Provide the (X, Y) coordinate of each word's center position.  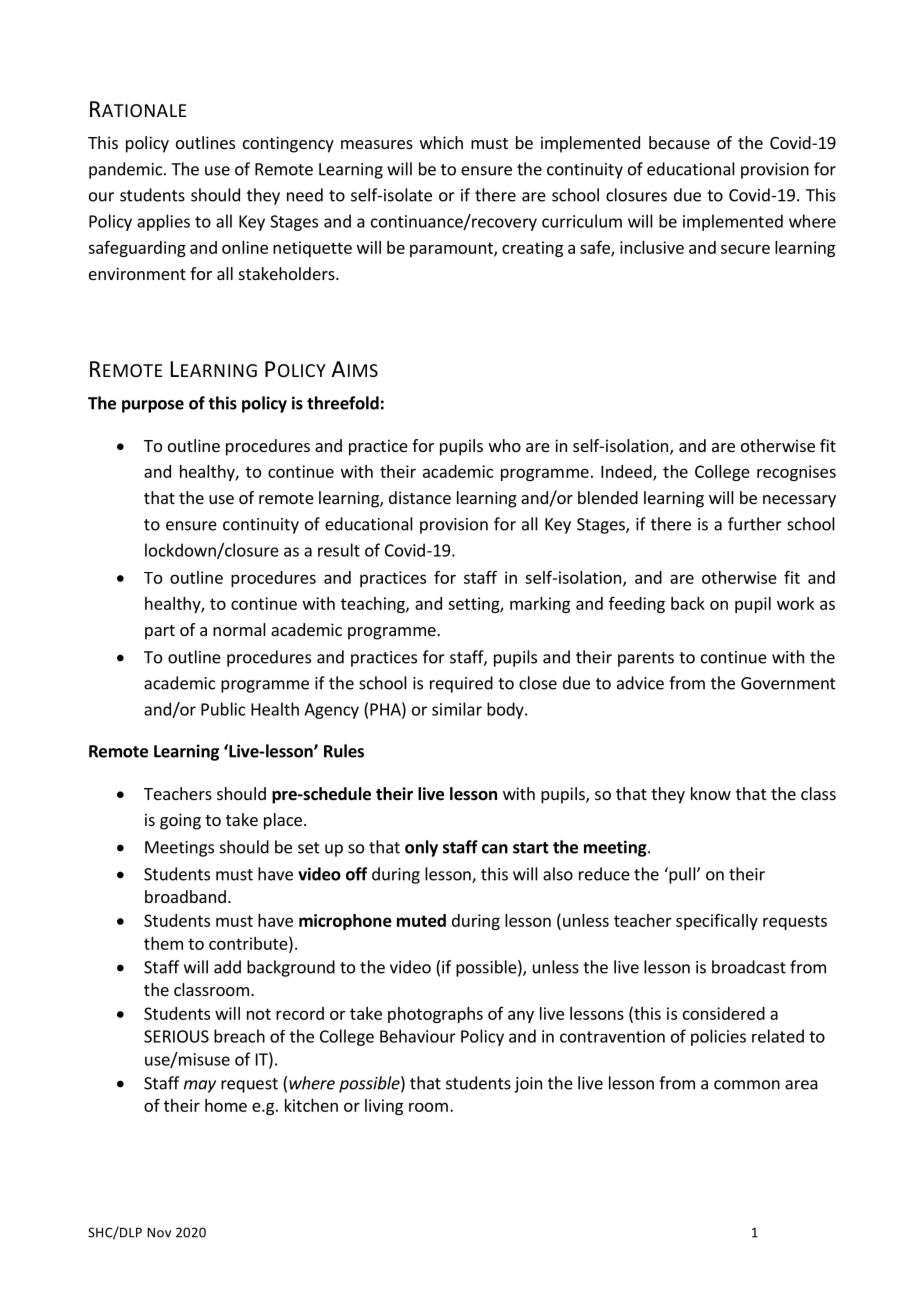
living (384, 1107)
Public (223, 709)
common (747, 1085)
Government (788, 683)
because (679, 142)
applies (163, 222)
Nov (159, 1232)
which (441, 142)
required (461, 684)
